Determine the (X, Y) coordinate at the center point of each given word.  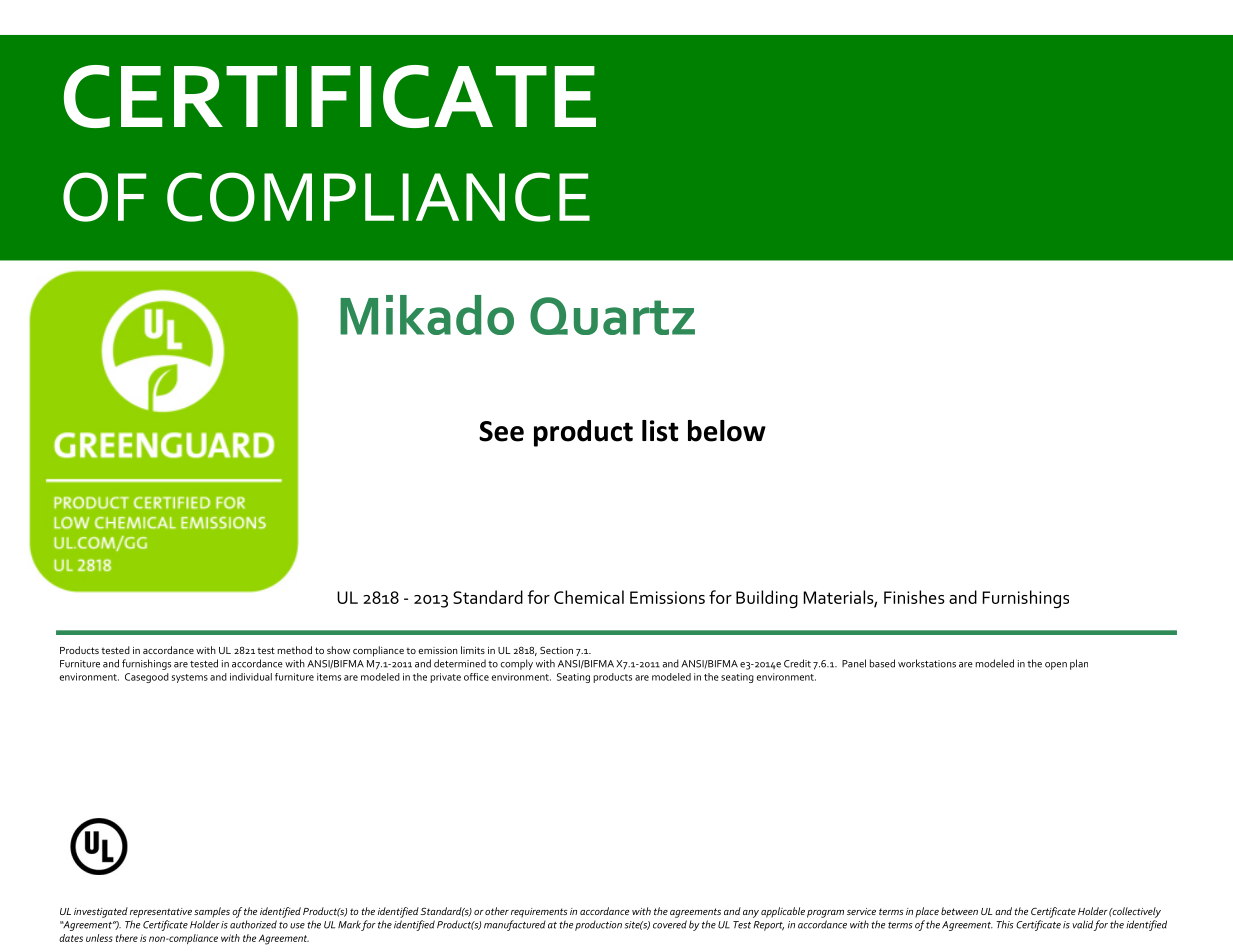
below (727, 431)
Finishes (914, 597)
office (476, 677)
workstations (927, 663)
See (501, 431)
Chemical (589, 597)
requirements (539, 913)
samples (212, 912)
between (959, 911)
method (294, 650)
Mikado (427, 315)
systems (190, 678)
